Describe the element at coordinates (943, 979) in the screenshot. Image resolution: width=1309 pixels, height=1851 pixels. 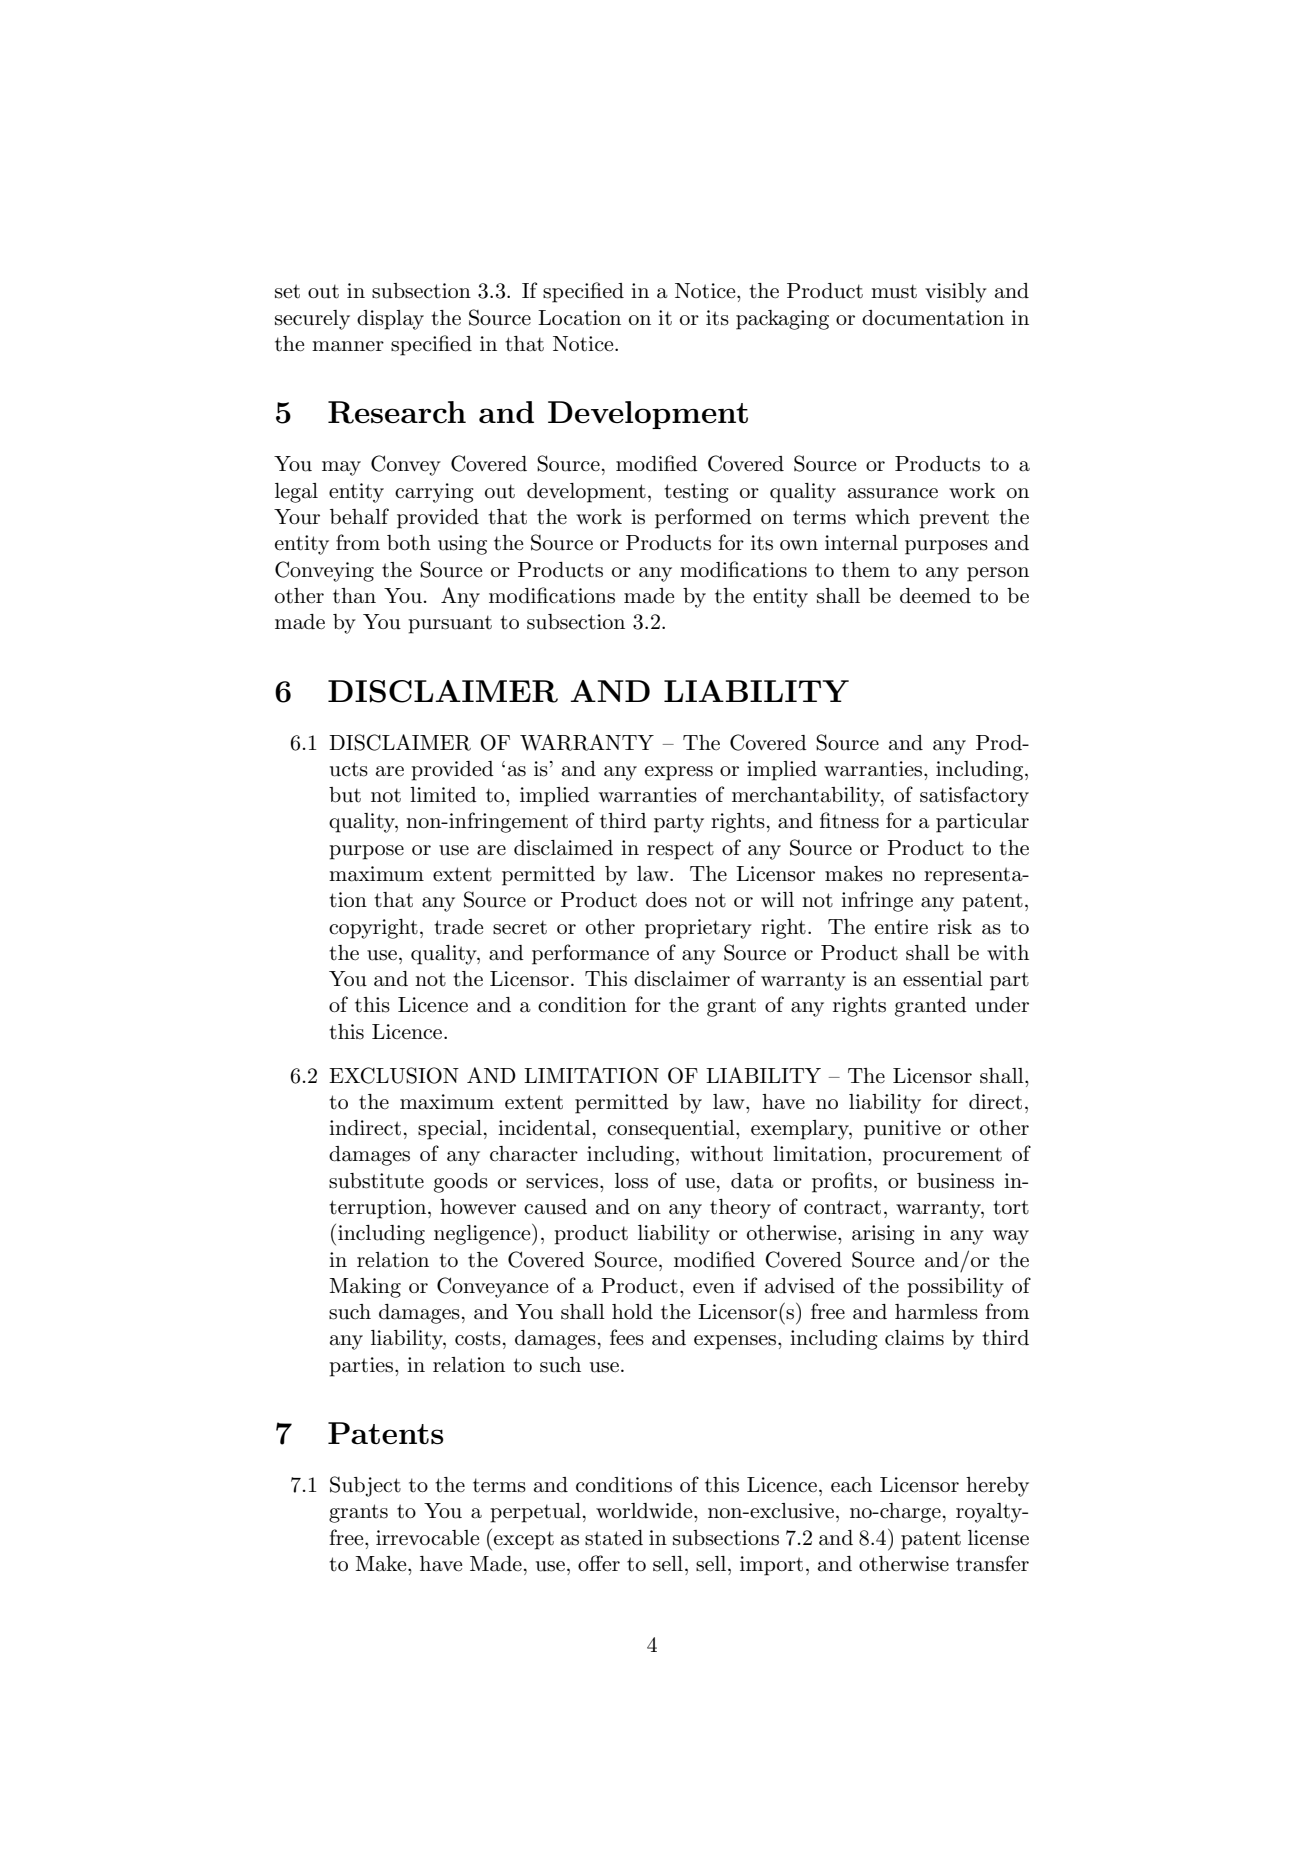
I see `essential` at that location.
